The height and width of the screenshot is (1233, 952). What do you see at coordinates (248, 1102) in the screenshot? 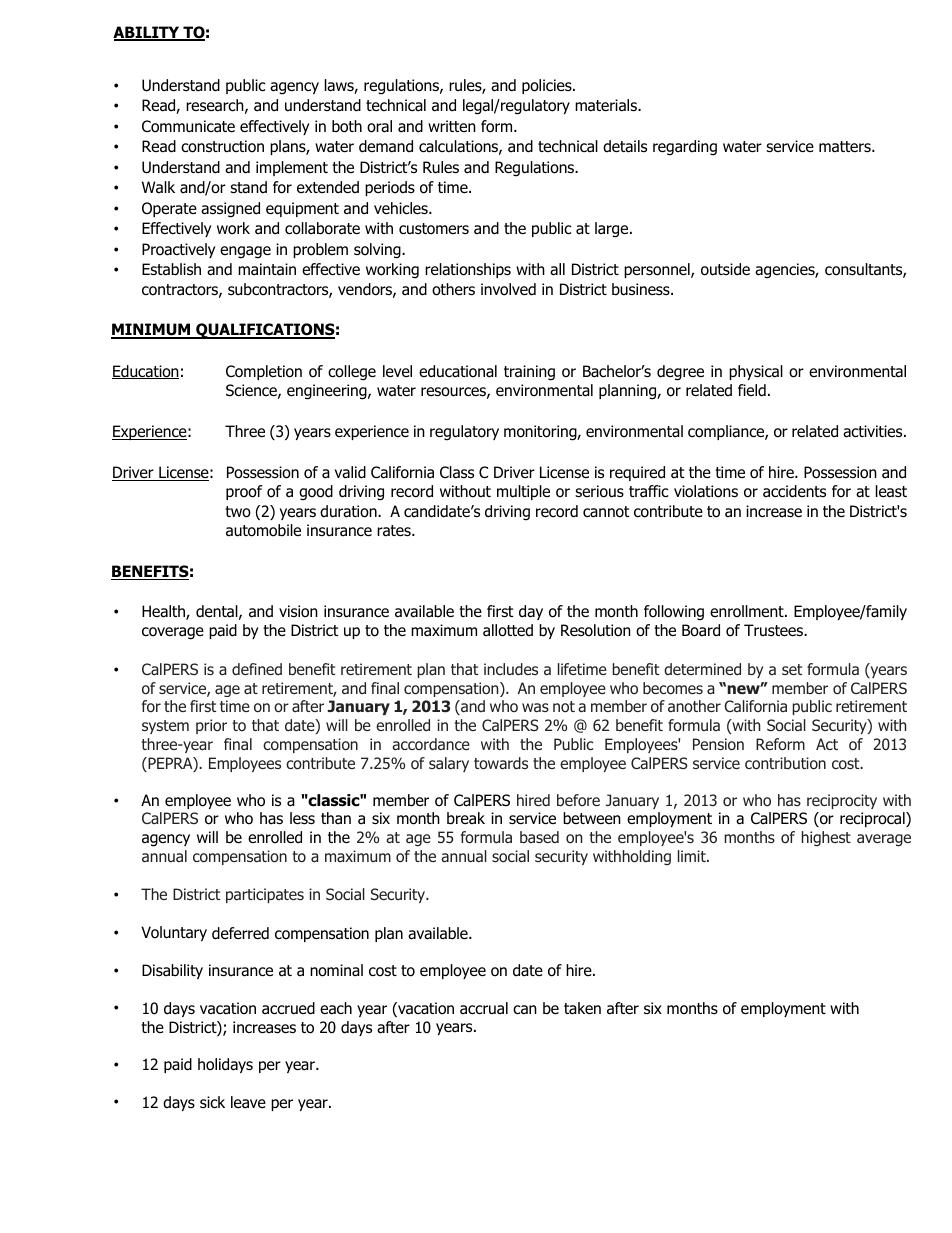
I see `leave` at bounding box center [248, 1102].
